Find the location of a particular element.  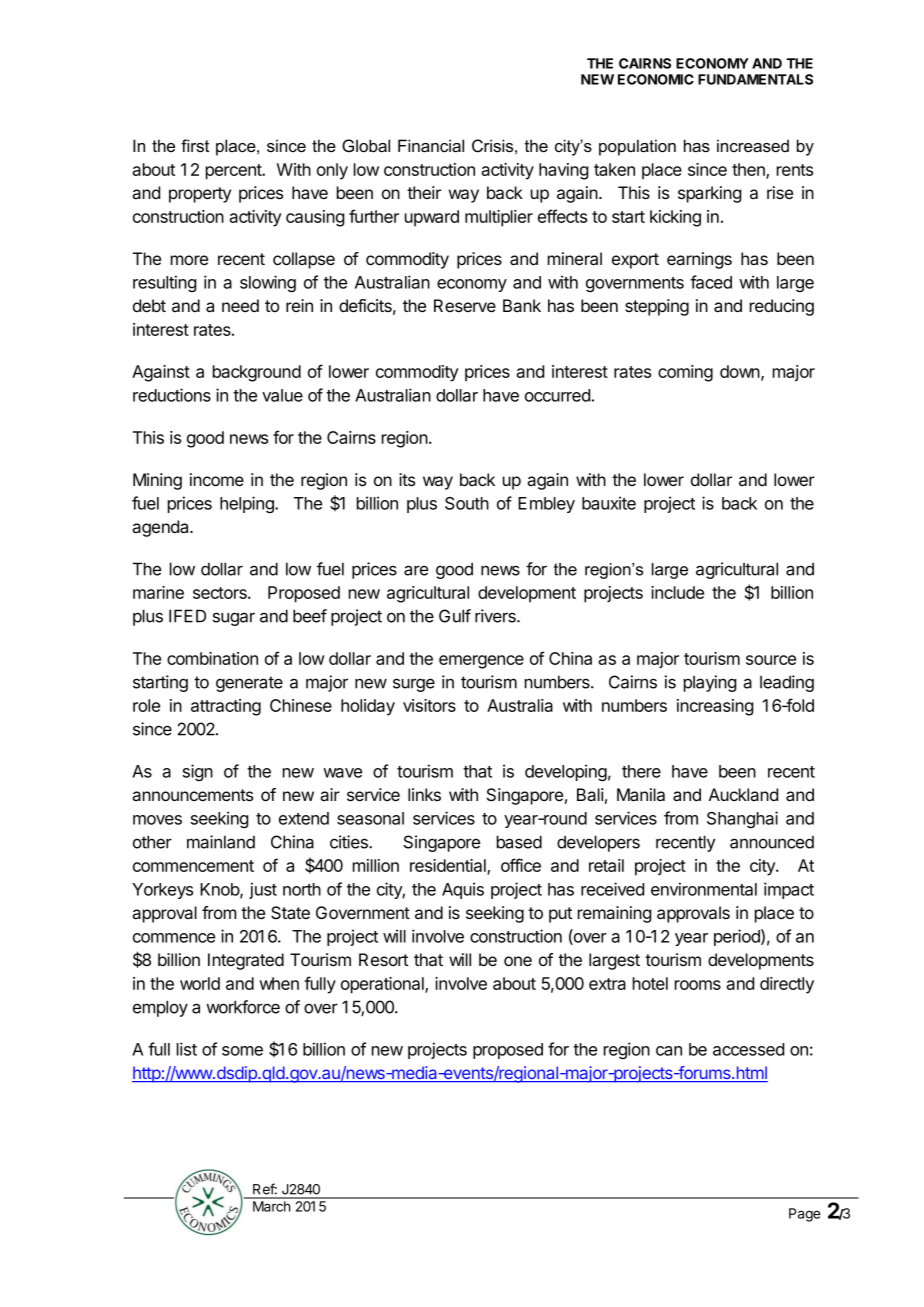

some is located at coordinates (242, 1051).
